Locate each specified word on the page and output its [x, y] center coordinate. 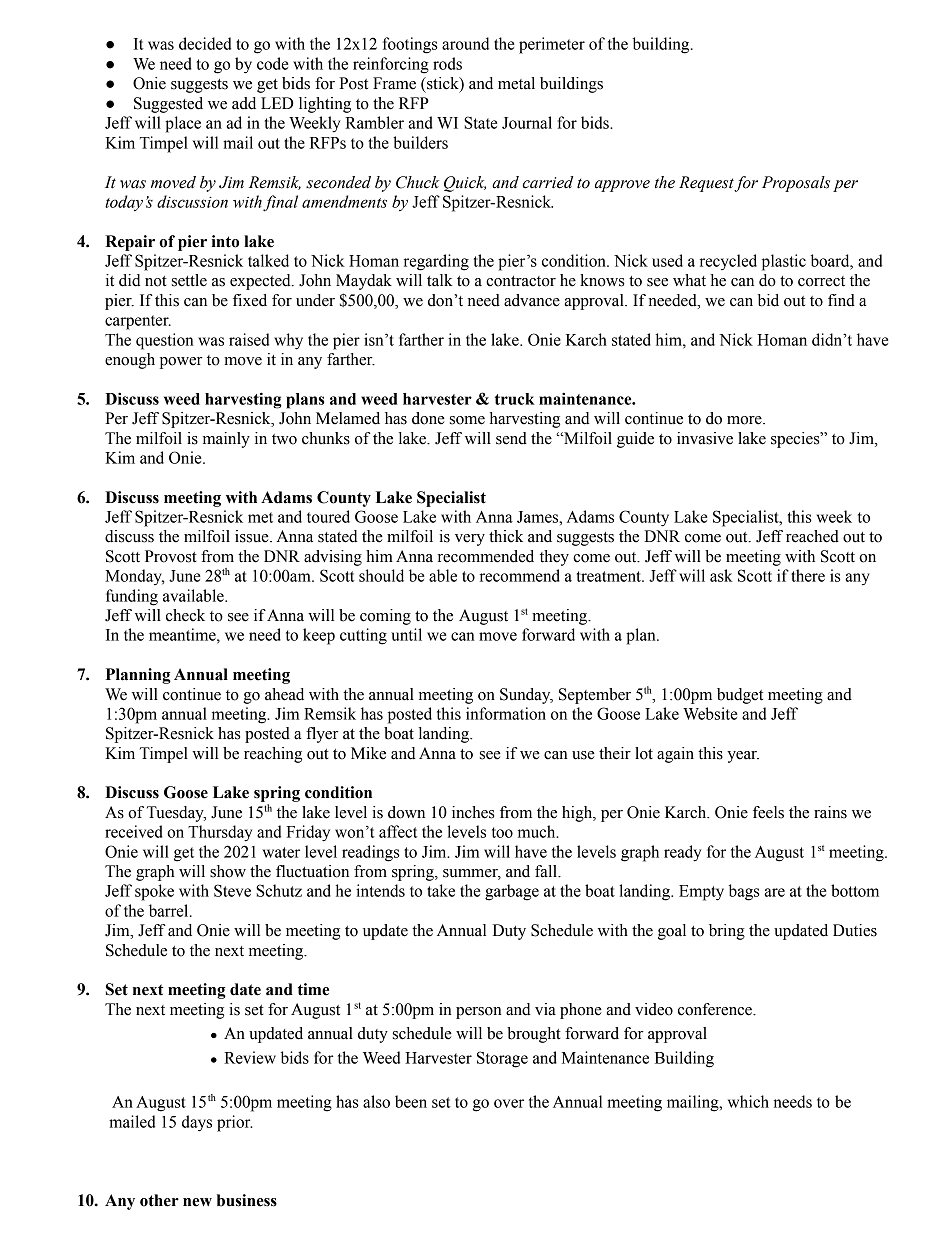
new [197, 1202]
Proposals [796, 184]
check [185, 615]
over [509, 1103]
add [244, 103]
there [808, 575]
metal [516, 83]
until [406, 634]
